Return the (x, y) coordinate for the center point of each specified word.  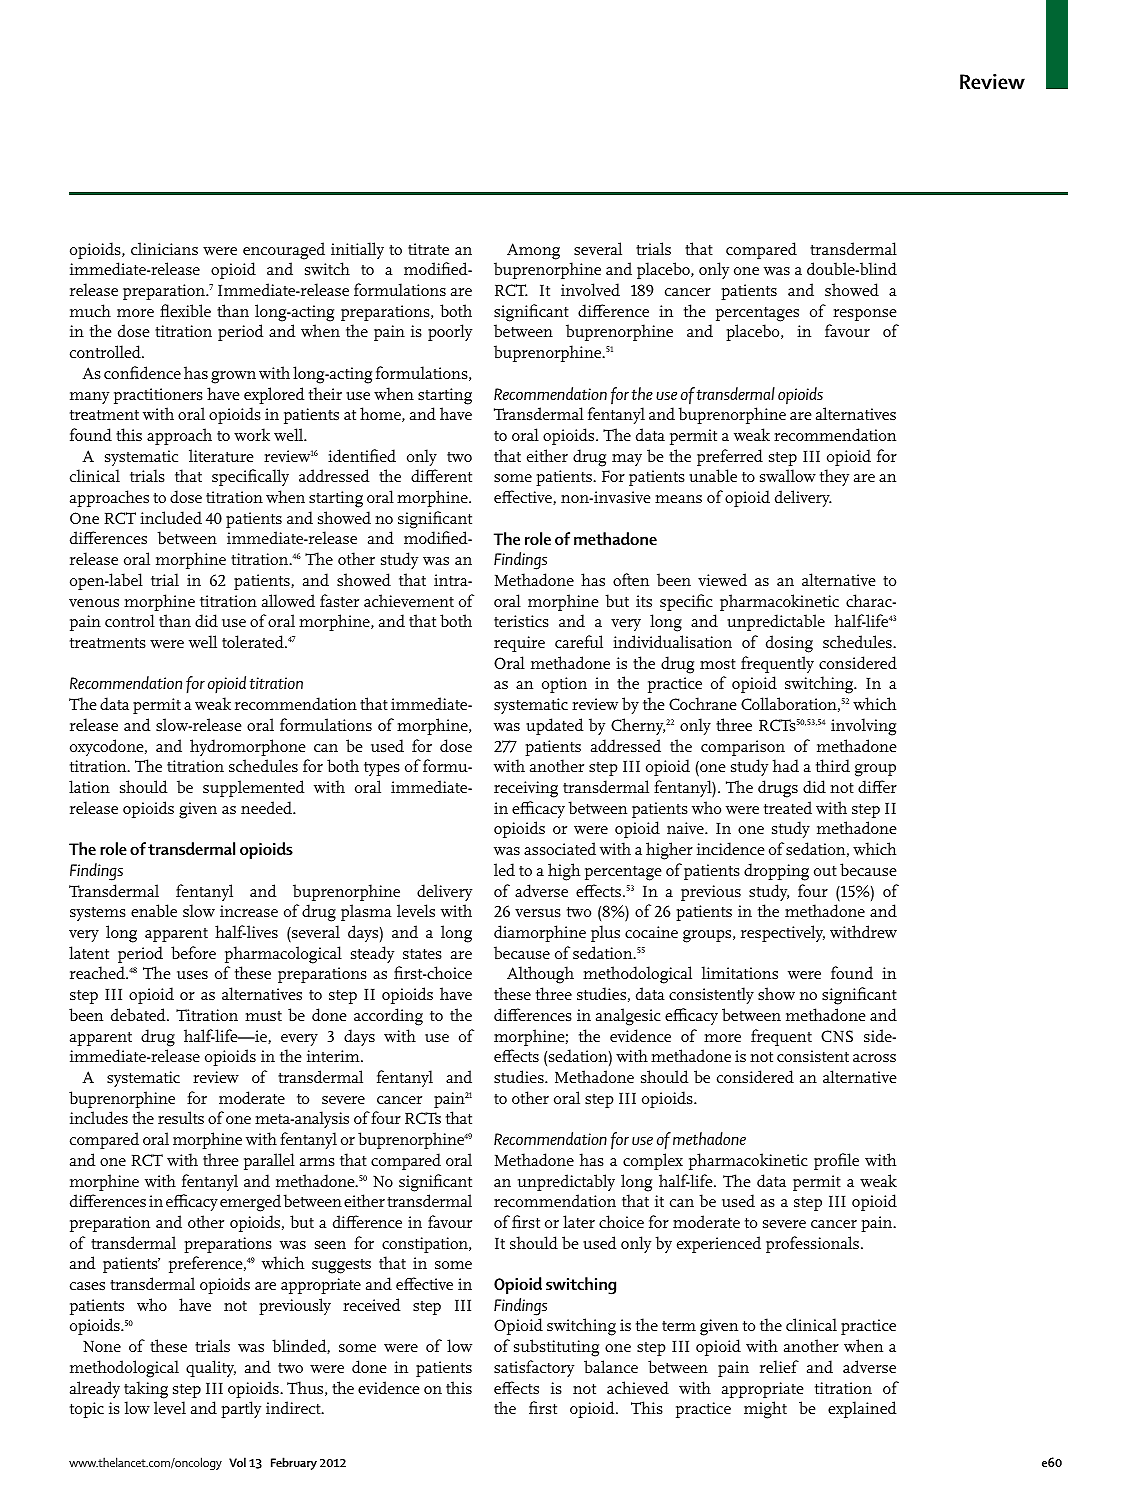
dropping (776, 872)
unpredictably (566, 1182)
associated (560, 848)
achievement (409, 600)
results (181, 1117)
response (864, 315)
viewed (722, 579)
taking (146, 1390)
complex (653, 1161)
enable (154, 910)
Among (533, 251)
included (171, 517)
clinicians (164, 248)
